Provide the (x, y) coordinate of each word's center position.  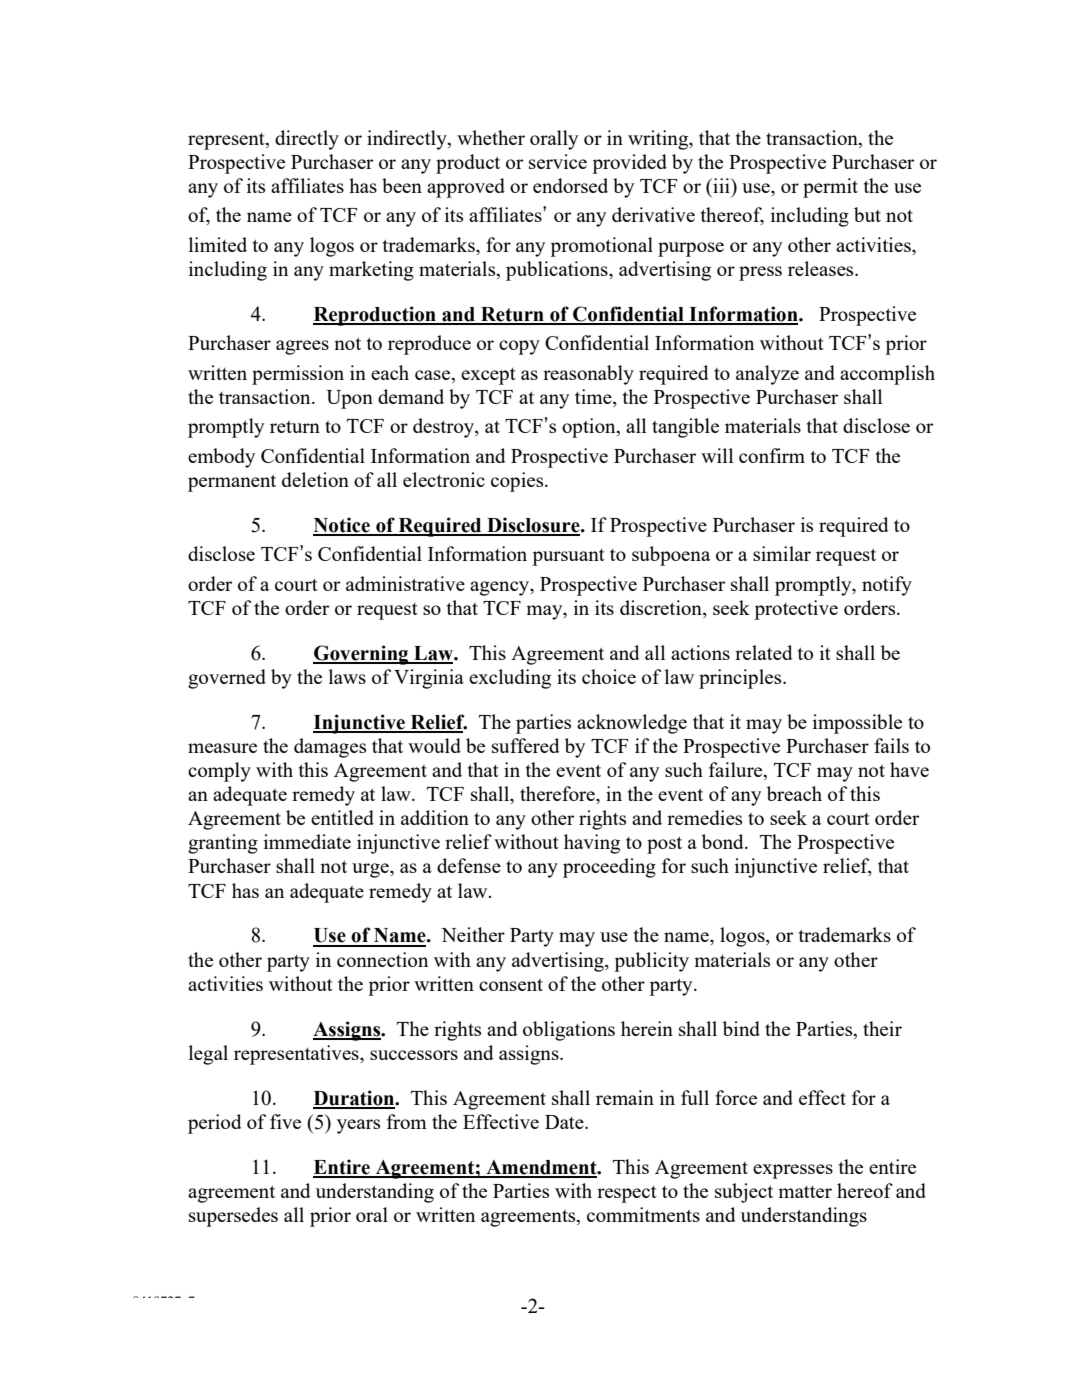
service (558, 161)
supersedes (233, 1217)
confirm (772, 455)
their (882, 1028)
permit (830, 188)
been (402, 185)
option (590, 428)
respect (627, 1194)
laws (347, 676)
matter (805, 1192)
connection (382, 959)
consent (511, 985)
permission (298, 375)
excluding (510, 679)
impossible (857, 724)
